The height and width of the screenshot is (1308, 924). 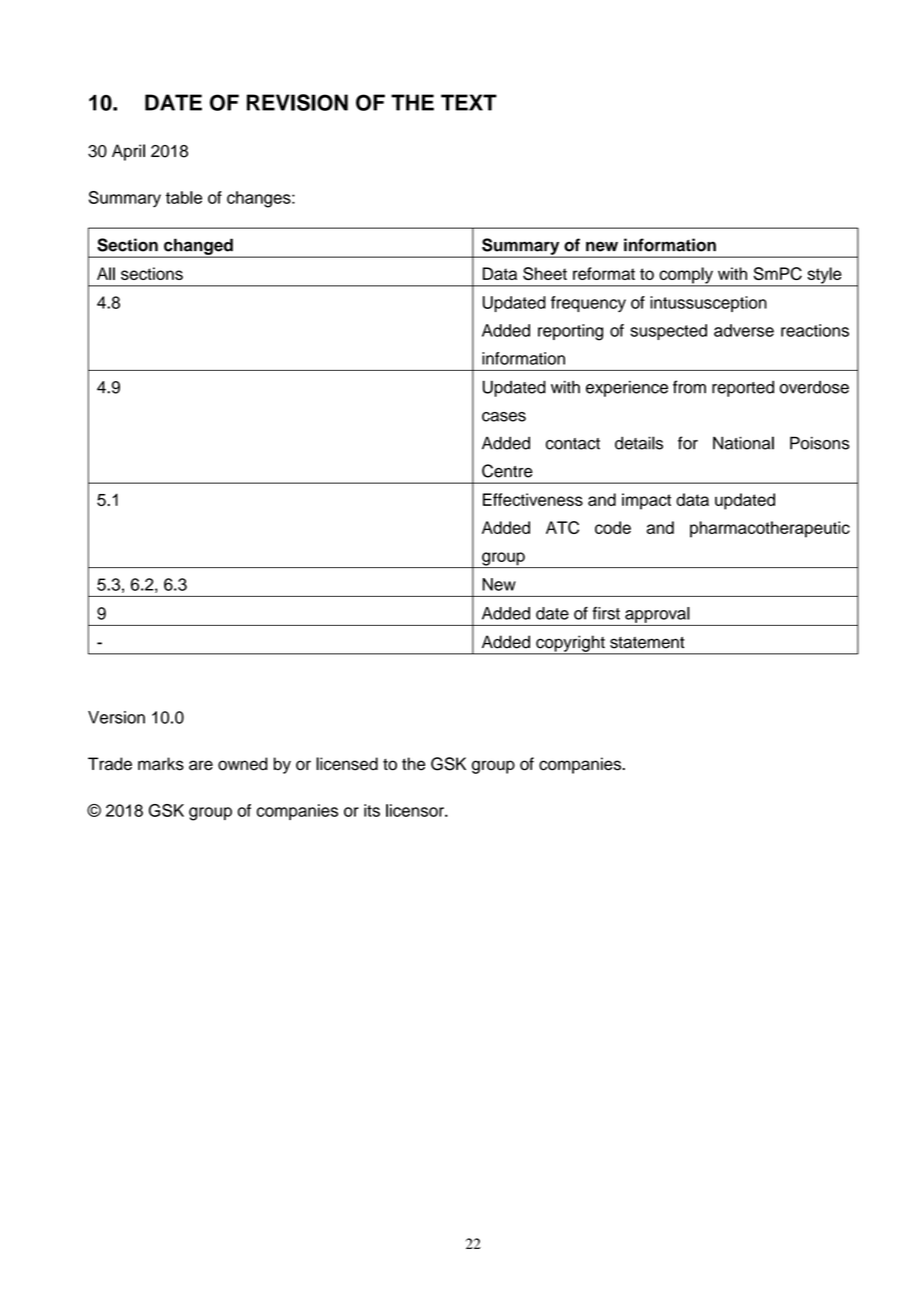 What do you see at coordinates (504, 417) in the screenshot?
I see `cases` at bounding box center [504, 417].
